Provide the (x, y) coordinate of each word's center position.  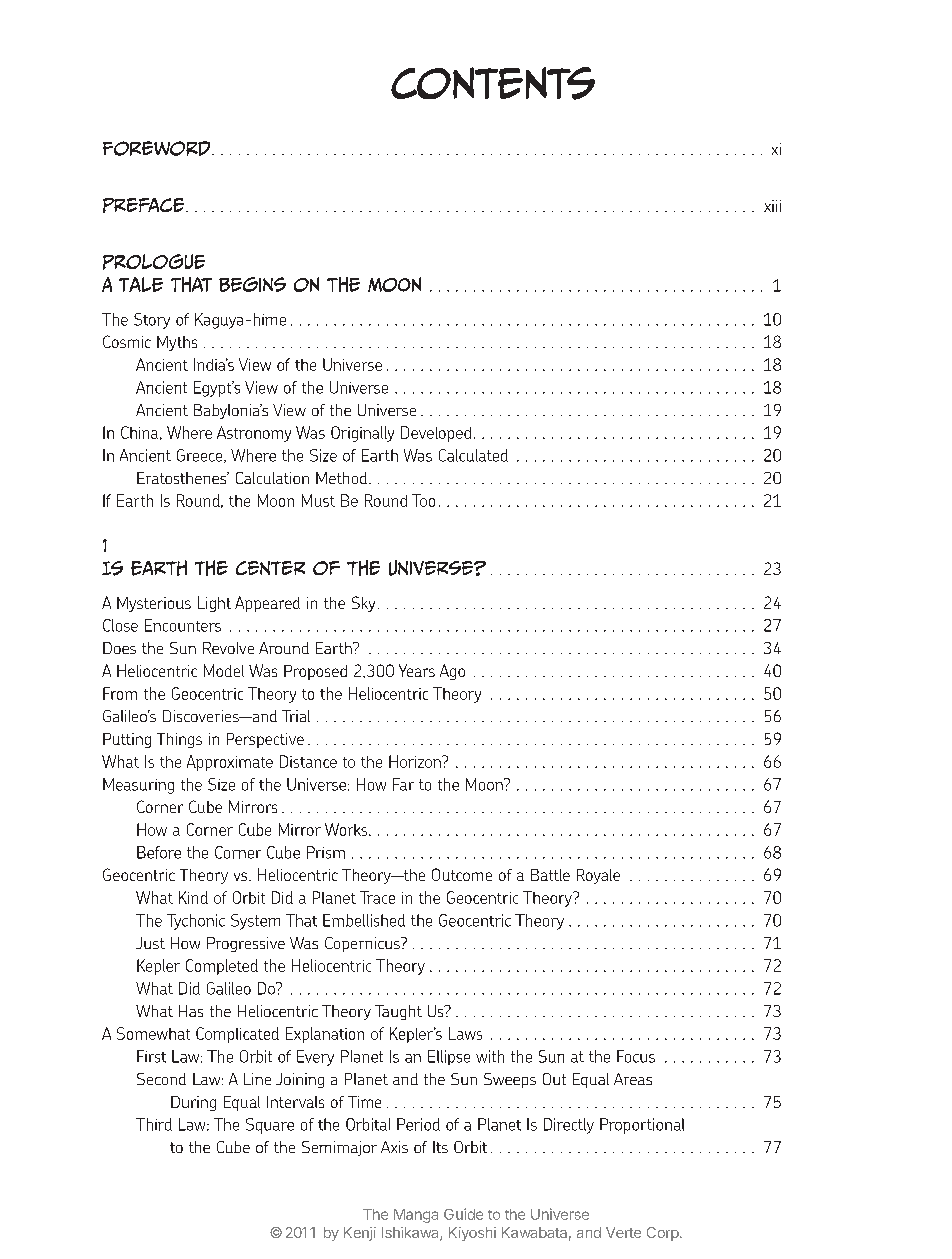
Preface (145, 205)
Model (224, 670)
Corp (663, 1234)
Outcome (462, 874)
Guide (463, 1214)
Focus (636, 1056)
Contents (493, 83)
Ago (452, 672)
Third (154, 1124)
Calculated (473, 455)
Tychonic (196, 922)
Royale (598, 876)
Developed (436, 434)
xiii (772, 206)
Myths (177, 343)
